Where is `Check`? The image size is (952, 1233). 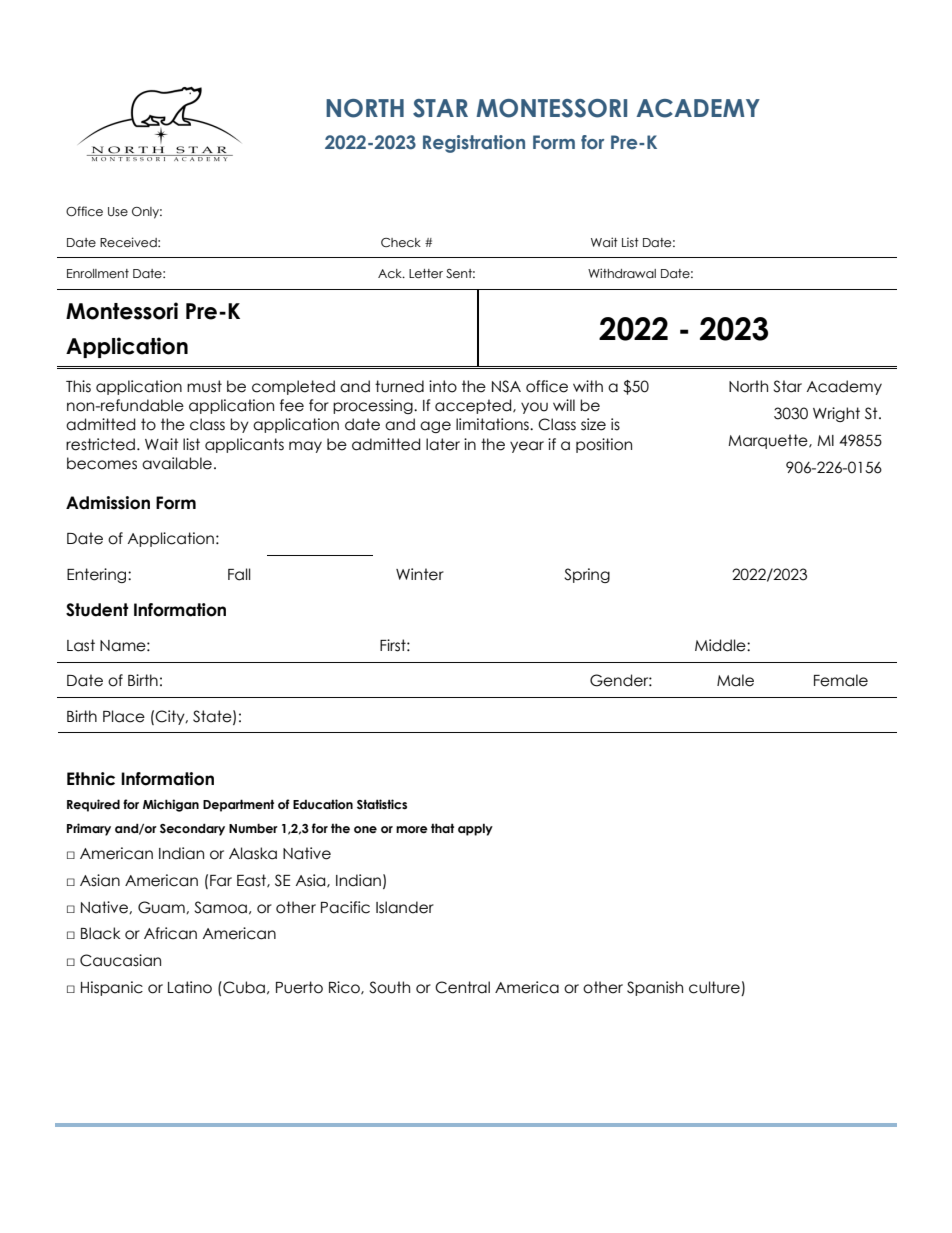
Check is located at coordinates (401, 243).
